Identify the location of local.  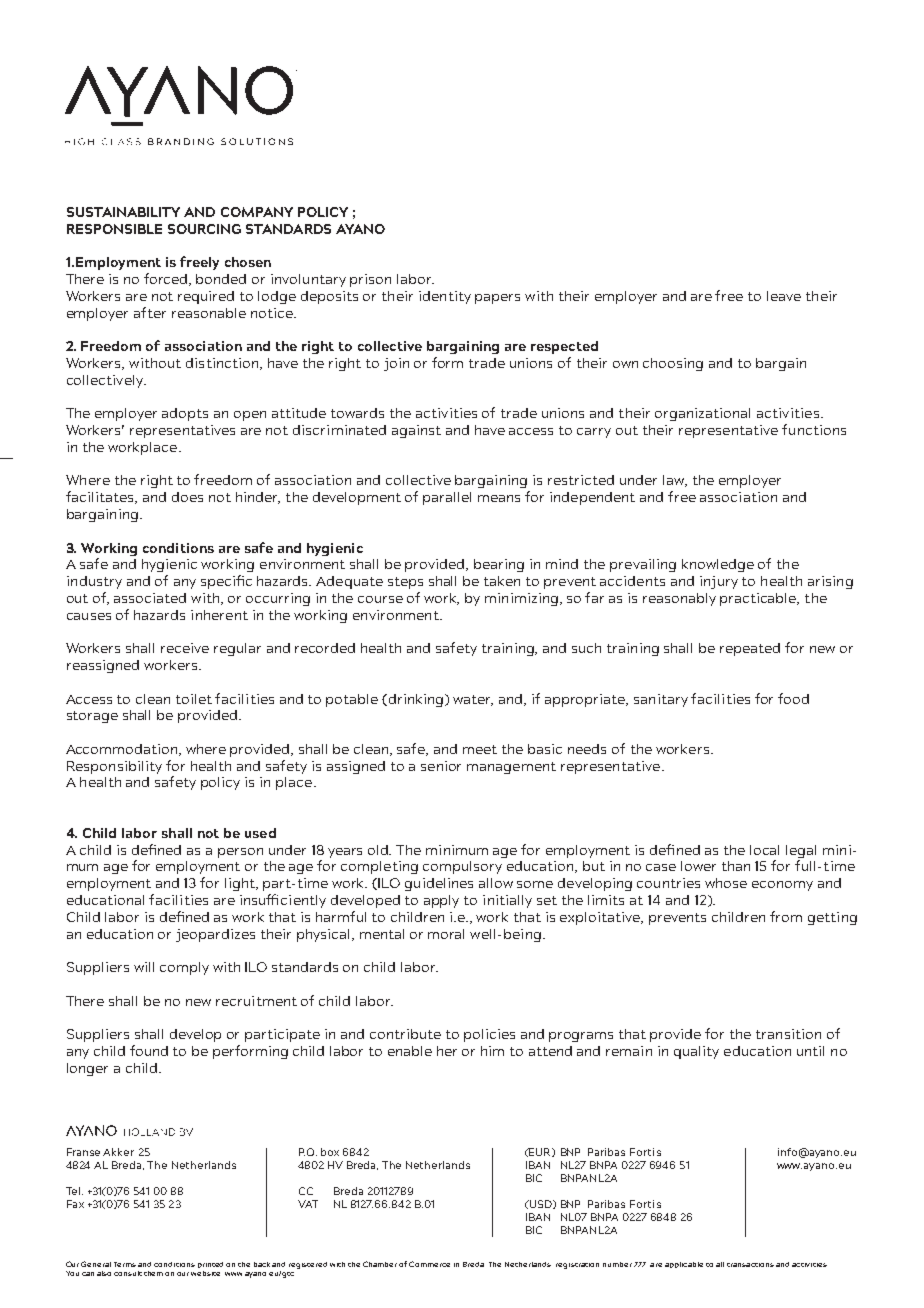
(764, 850).
